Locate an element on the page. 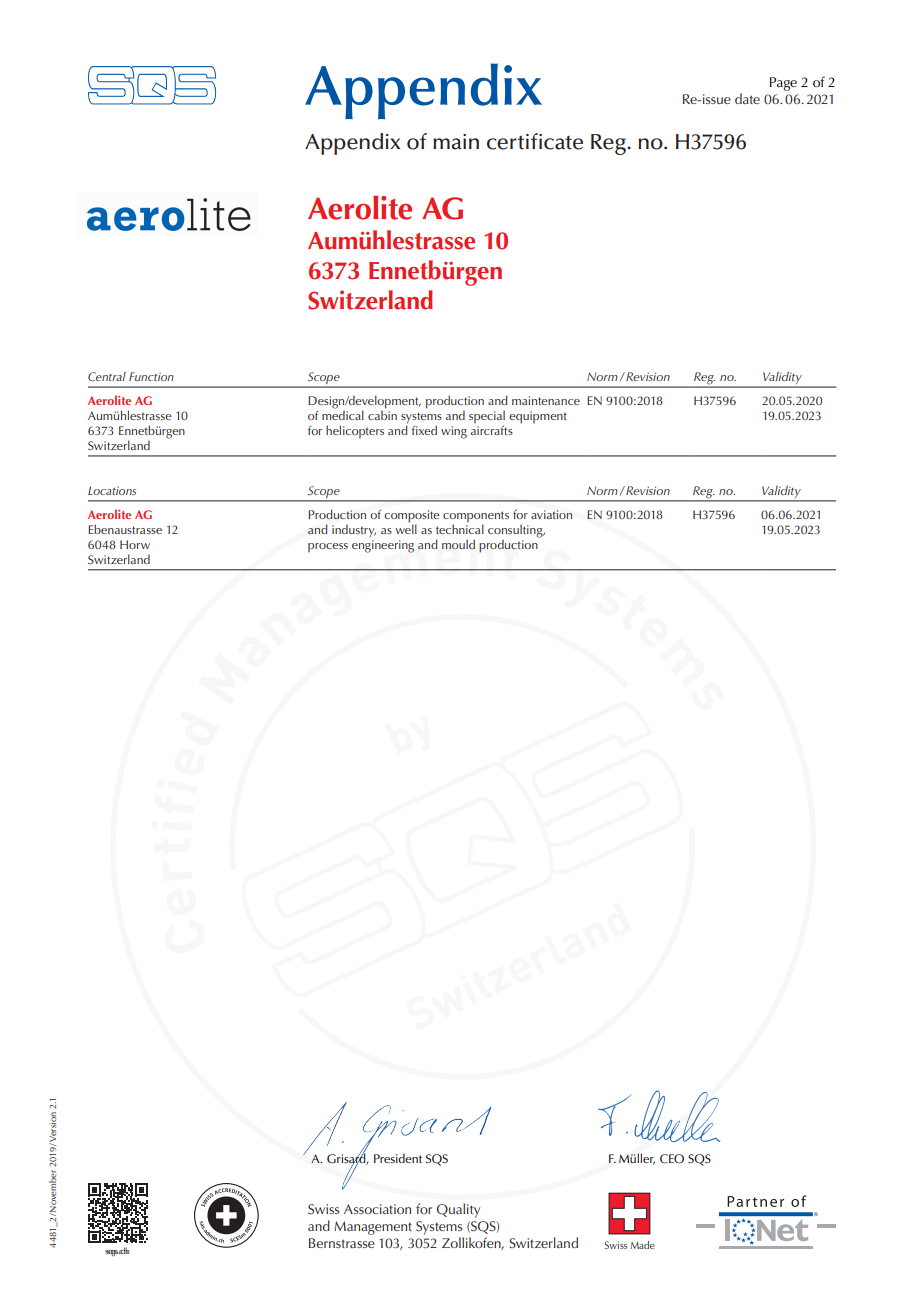 This document has height=1308, width=924. process is located at coordinates (328, 547).
